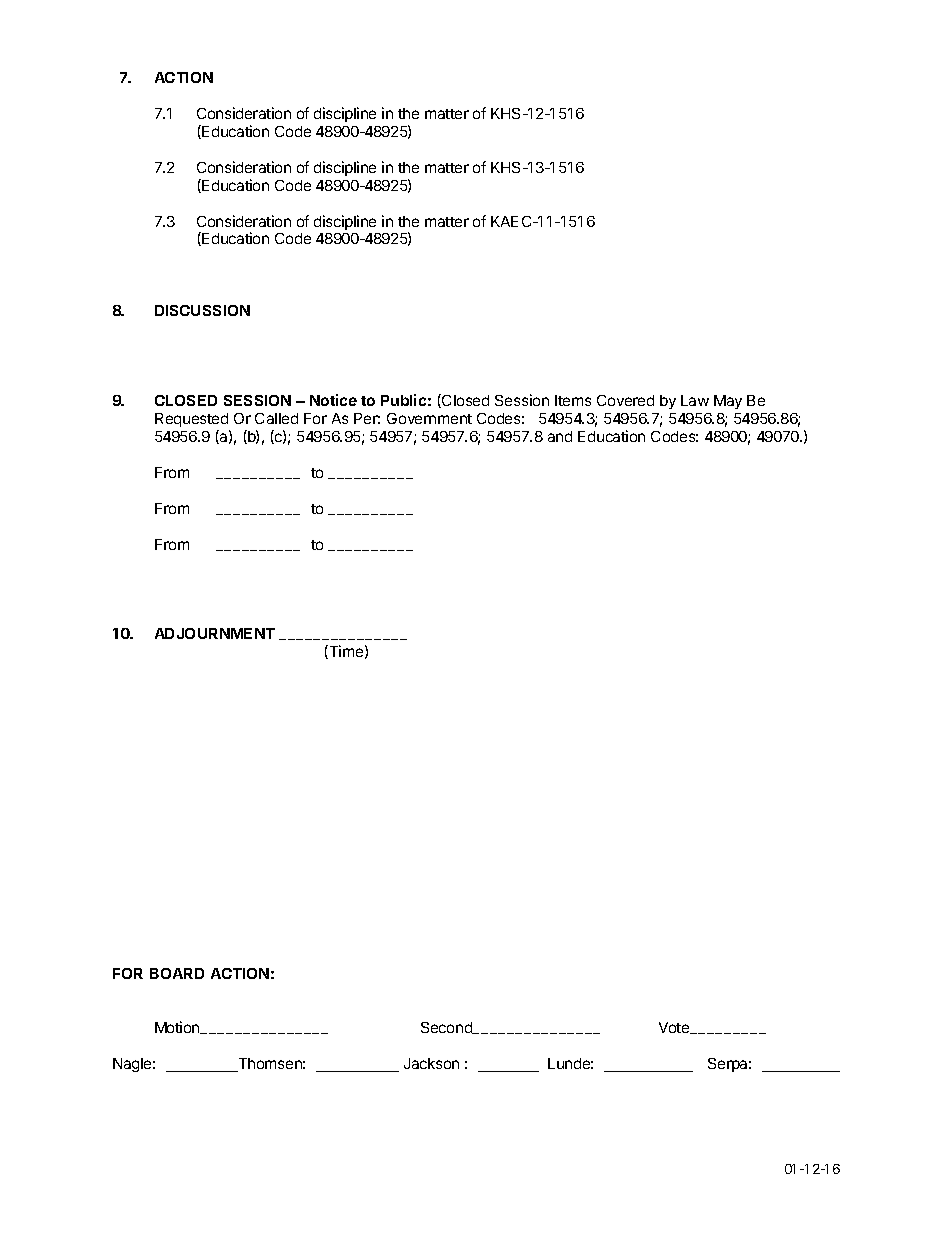  Describe the element at coordinates (215, 633) in the screenshot. I see `ADJOURNMENT` at that location.
